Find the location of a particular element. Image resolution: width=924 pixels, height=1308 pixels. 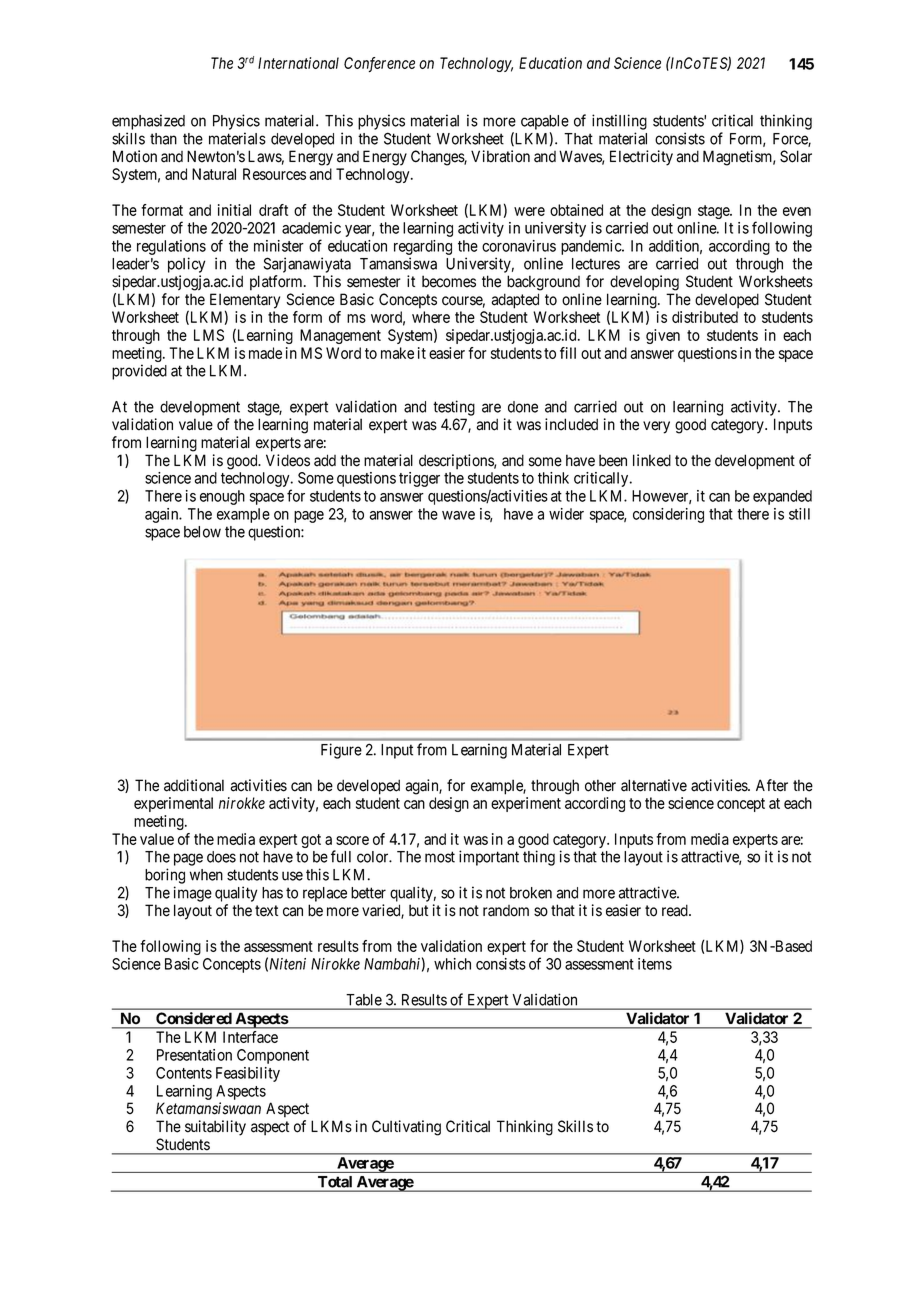

considering is located at coordinates (668, 515).
